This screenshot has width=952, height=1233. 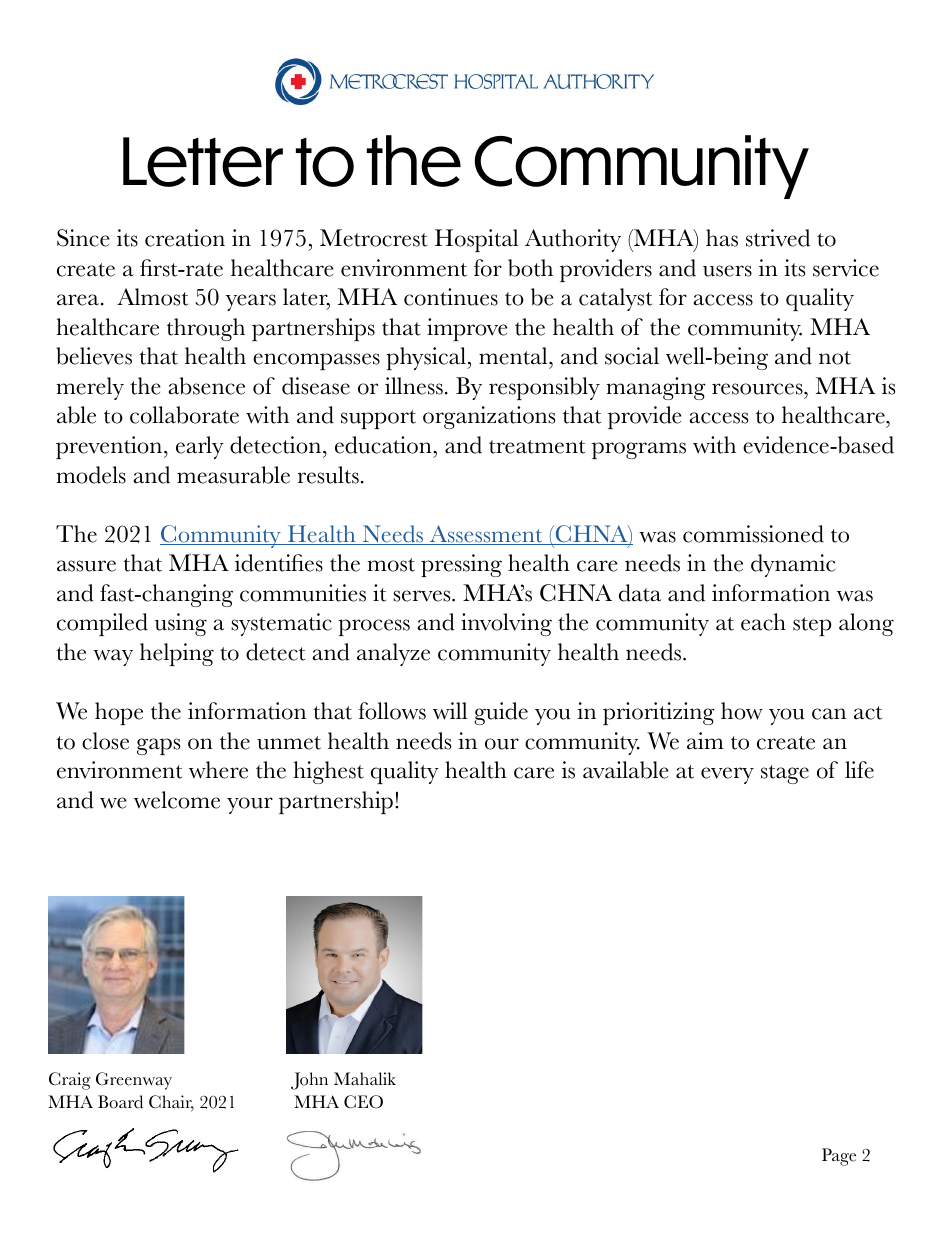 What do you see at coordinates (839, 1157) in the screenshot?
I see `Page` at bounding box center [839, 1157].
